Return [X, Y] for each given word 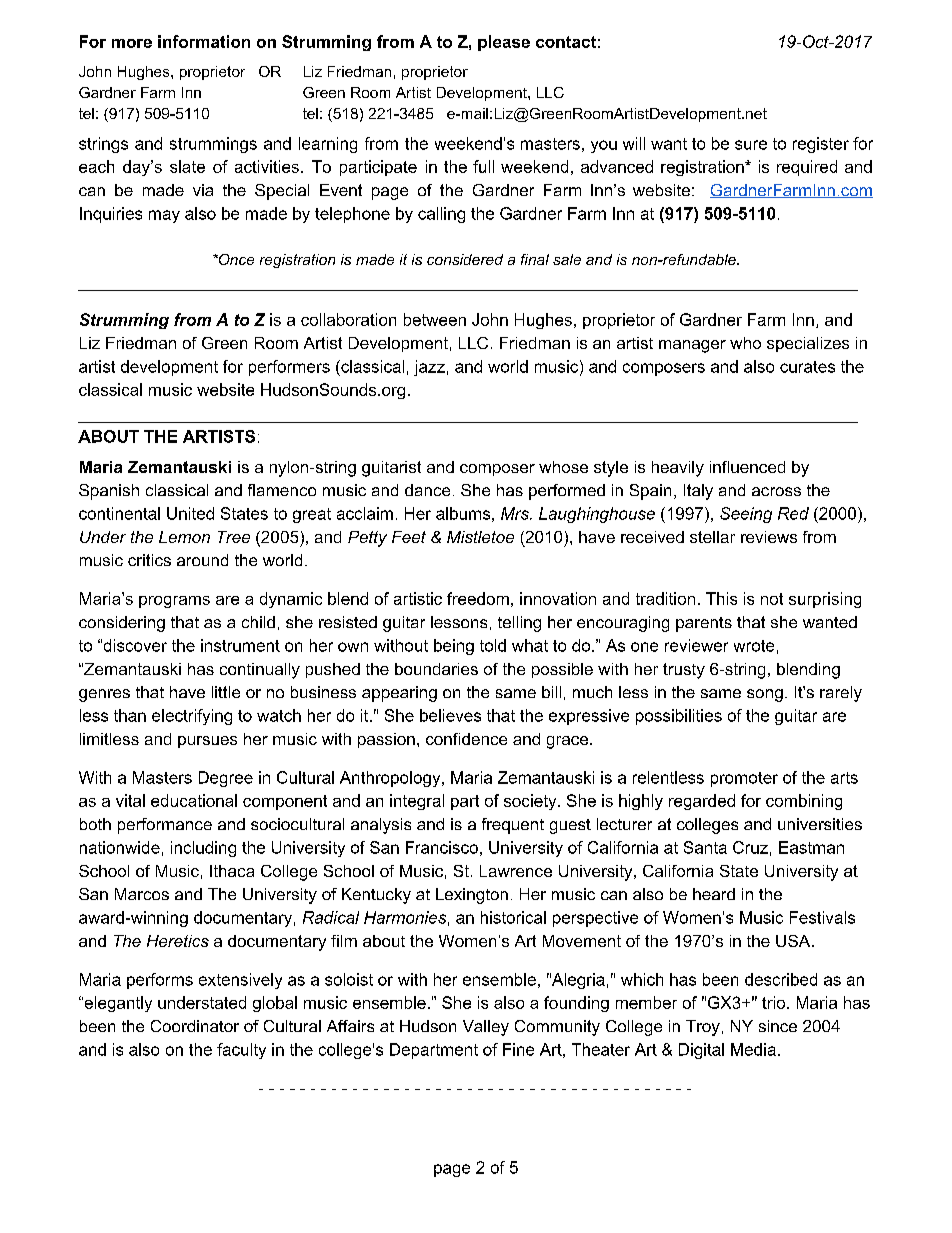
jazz [429, 368]
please [504, 43]
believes [450, 715]
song [765, 695]
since [778, 1026]
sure [751, 145]
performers [289, 368]
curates [807, 367]
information [204, 41]
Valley [486, 1028]
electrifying [192, 717]
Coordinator [195, 1026]
